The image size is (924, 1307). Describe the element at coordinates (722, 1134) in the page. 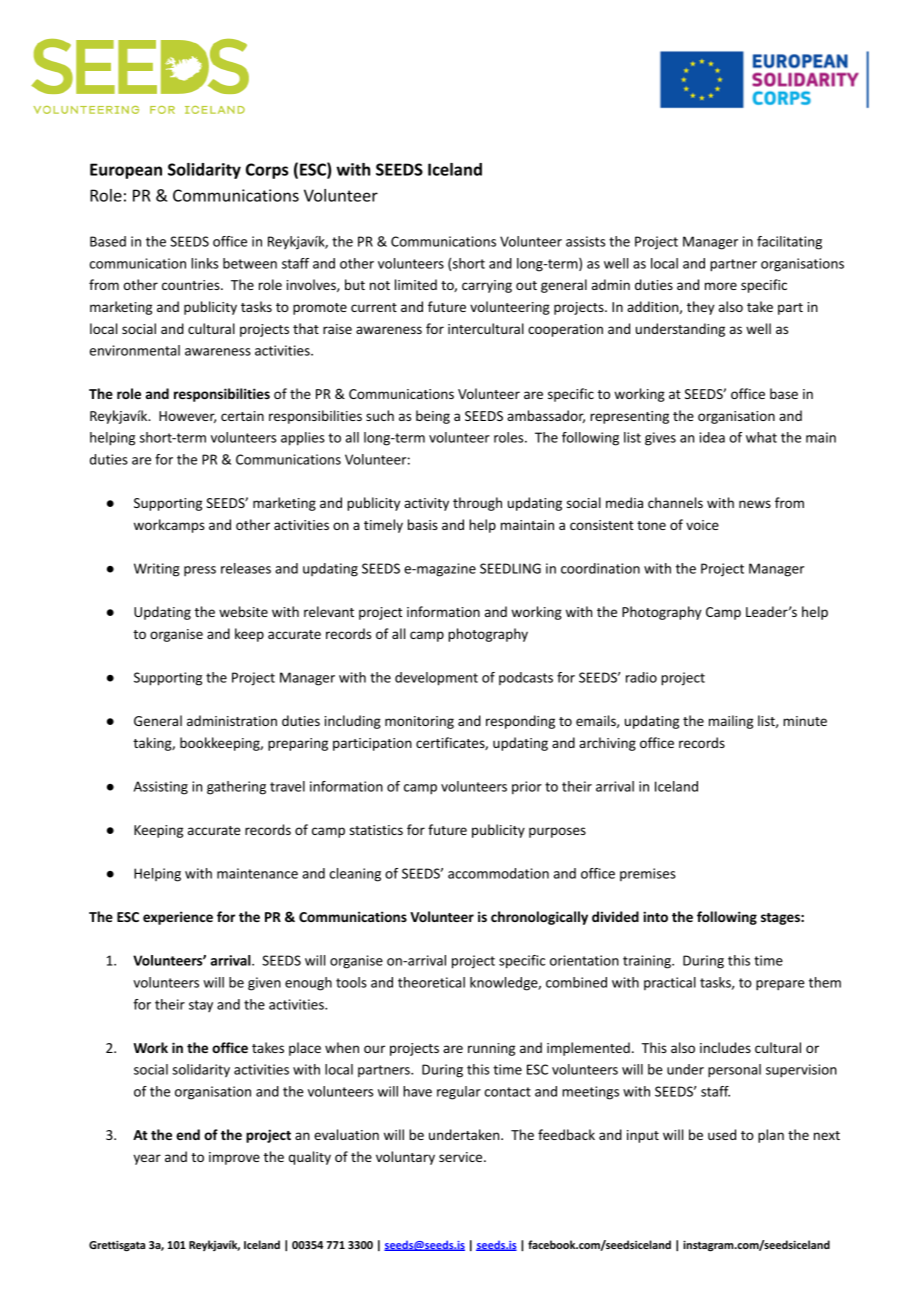

I see `used` at that location.
